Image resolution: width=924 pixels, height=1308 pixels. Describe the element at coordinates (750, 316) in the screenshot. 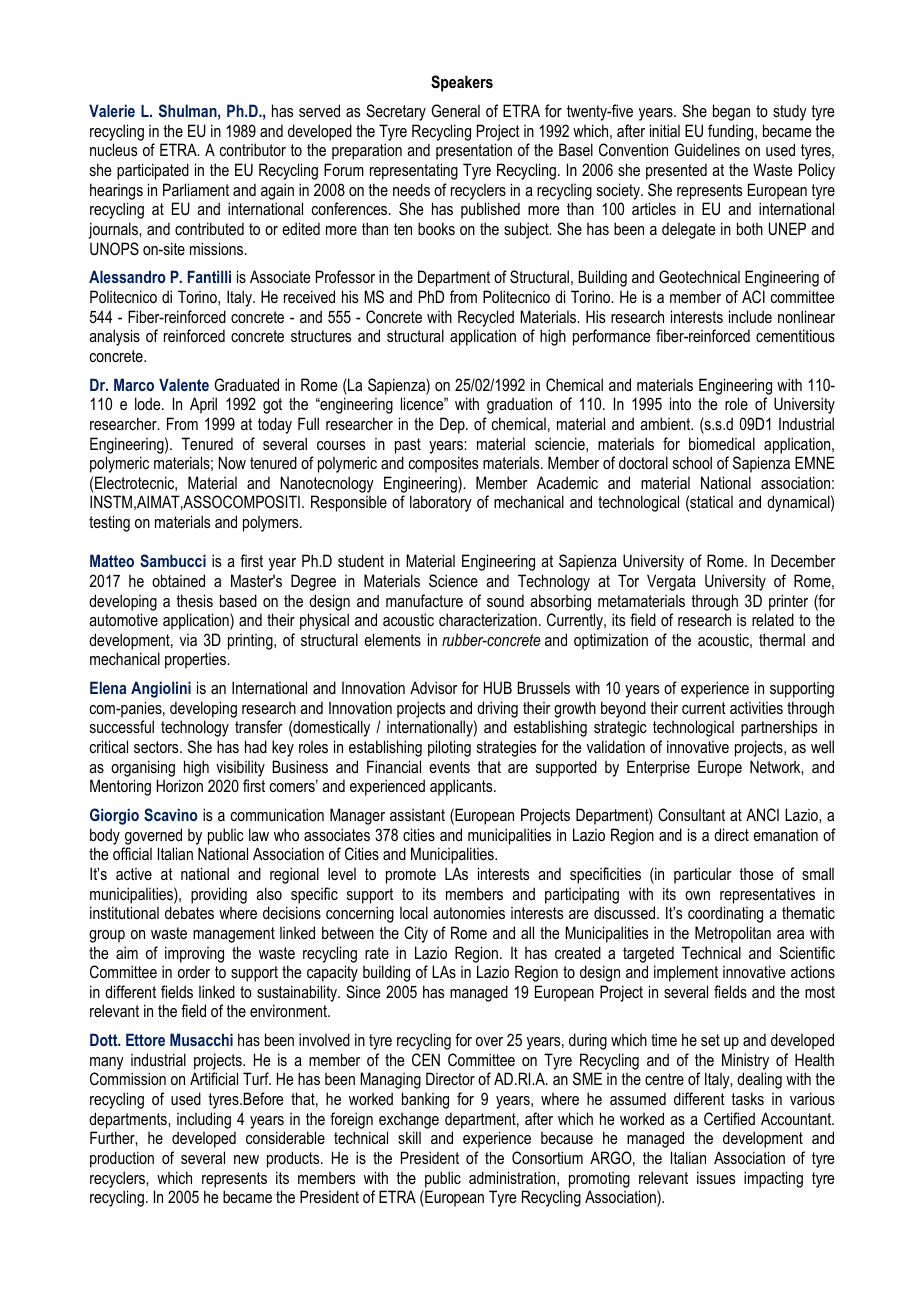

I see `include` at that location.
